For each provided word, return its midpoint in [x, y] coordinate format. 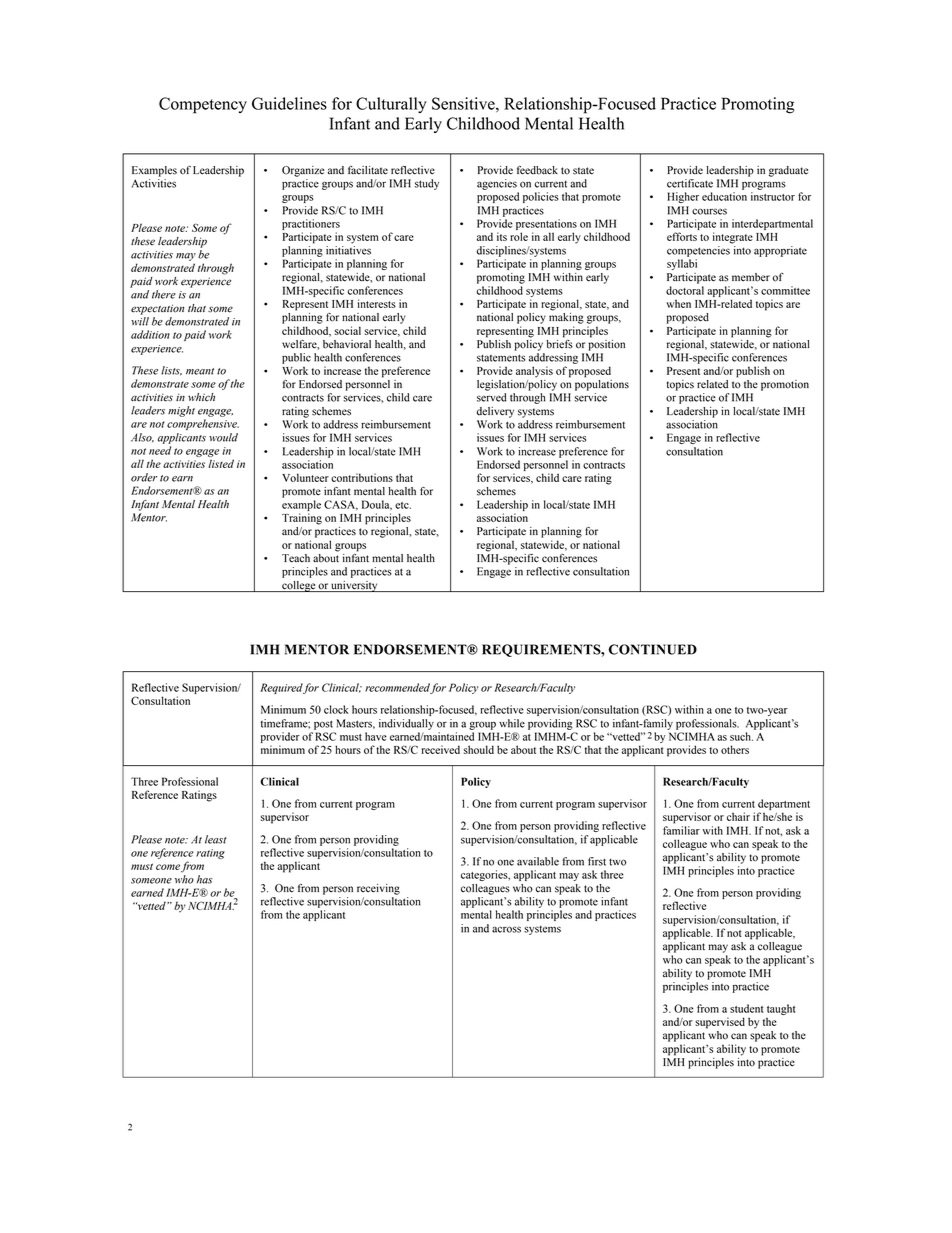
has [205, 879]
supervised [720, 1023]
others [735, 749]
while [512, 723]
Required [281, 688]
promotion [785, 385]
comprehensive [203, 424]
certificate [690, 183]
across [506, 929]
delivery [495, 412]
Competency [203, 105]
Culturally [391, 105]
